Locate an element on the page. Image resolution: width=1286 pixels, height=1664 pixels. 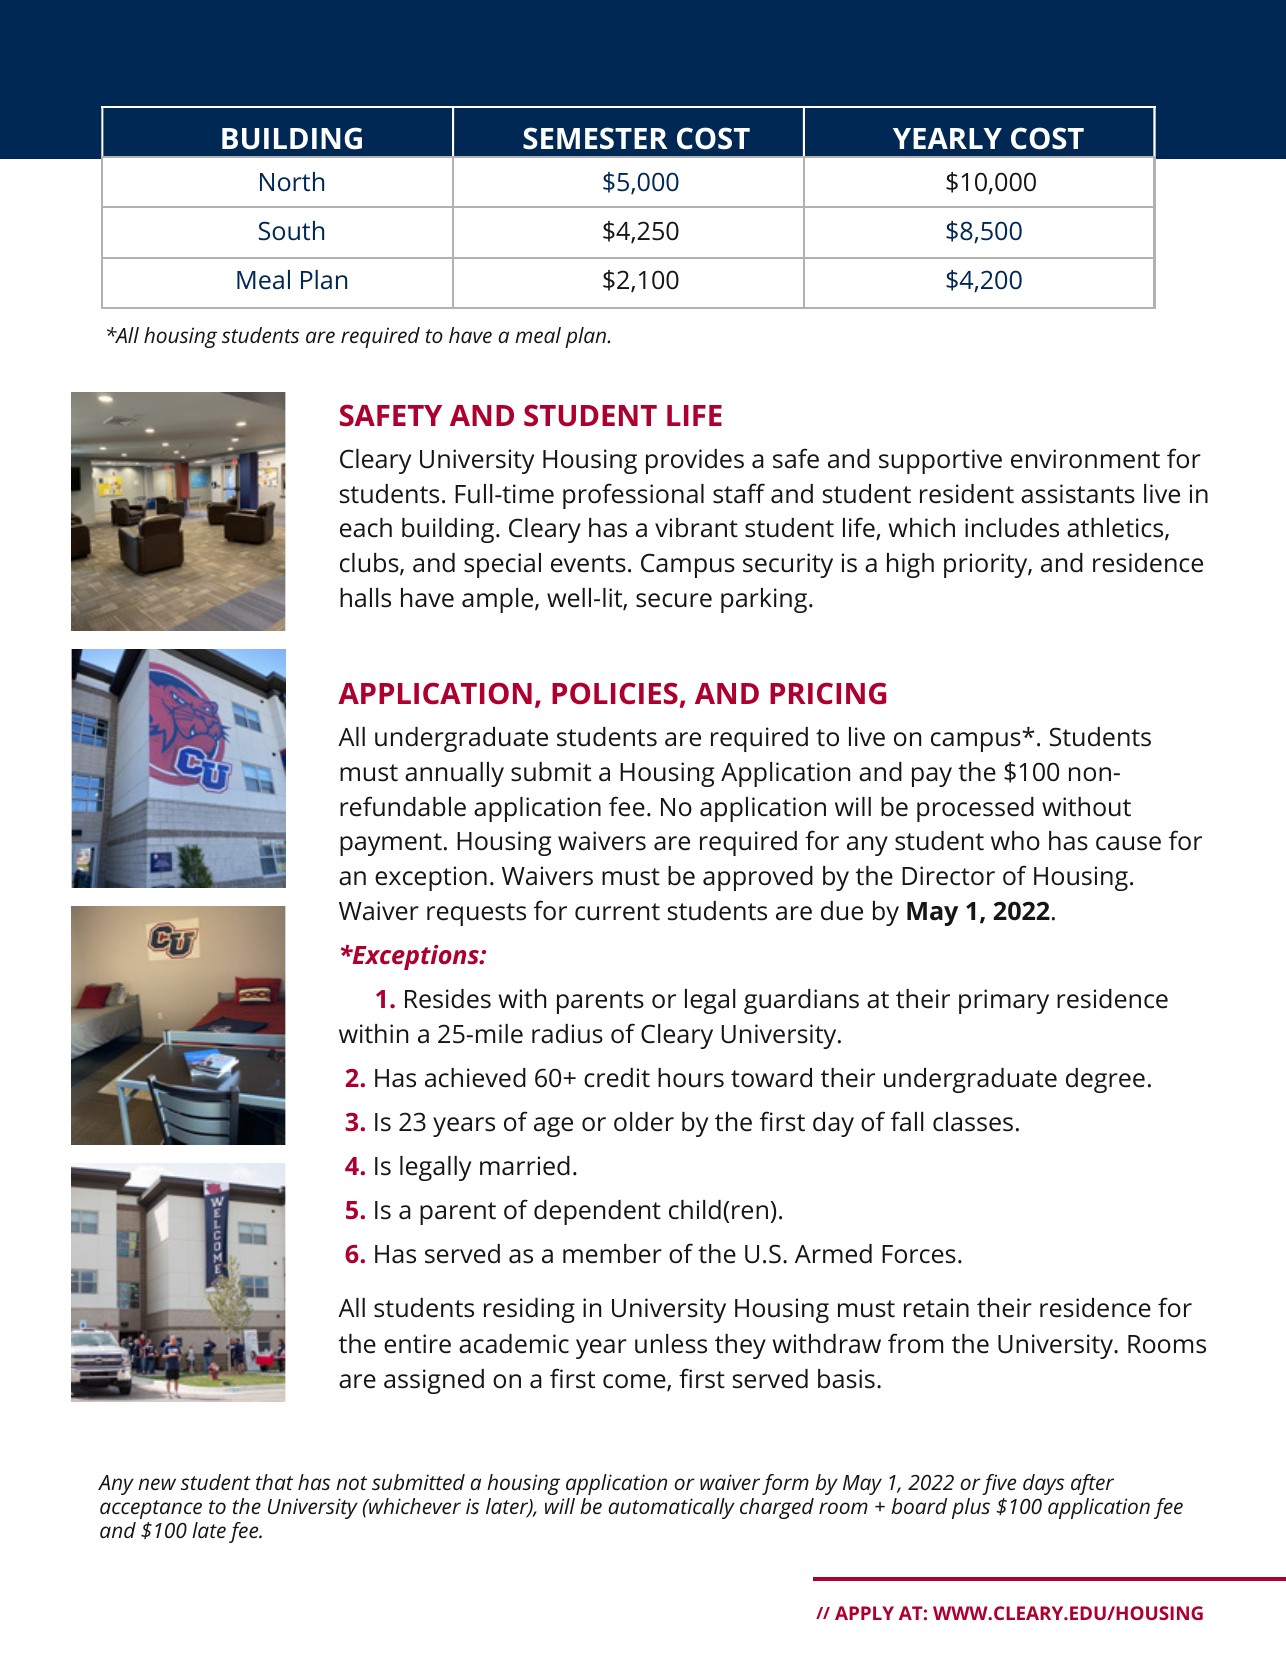
SEMESTER is located at coordinates (595, 138).
